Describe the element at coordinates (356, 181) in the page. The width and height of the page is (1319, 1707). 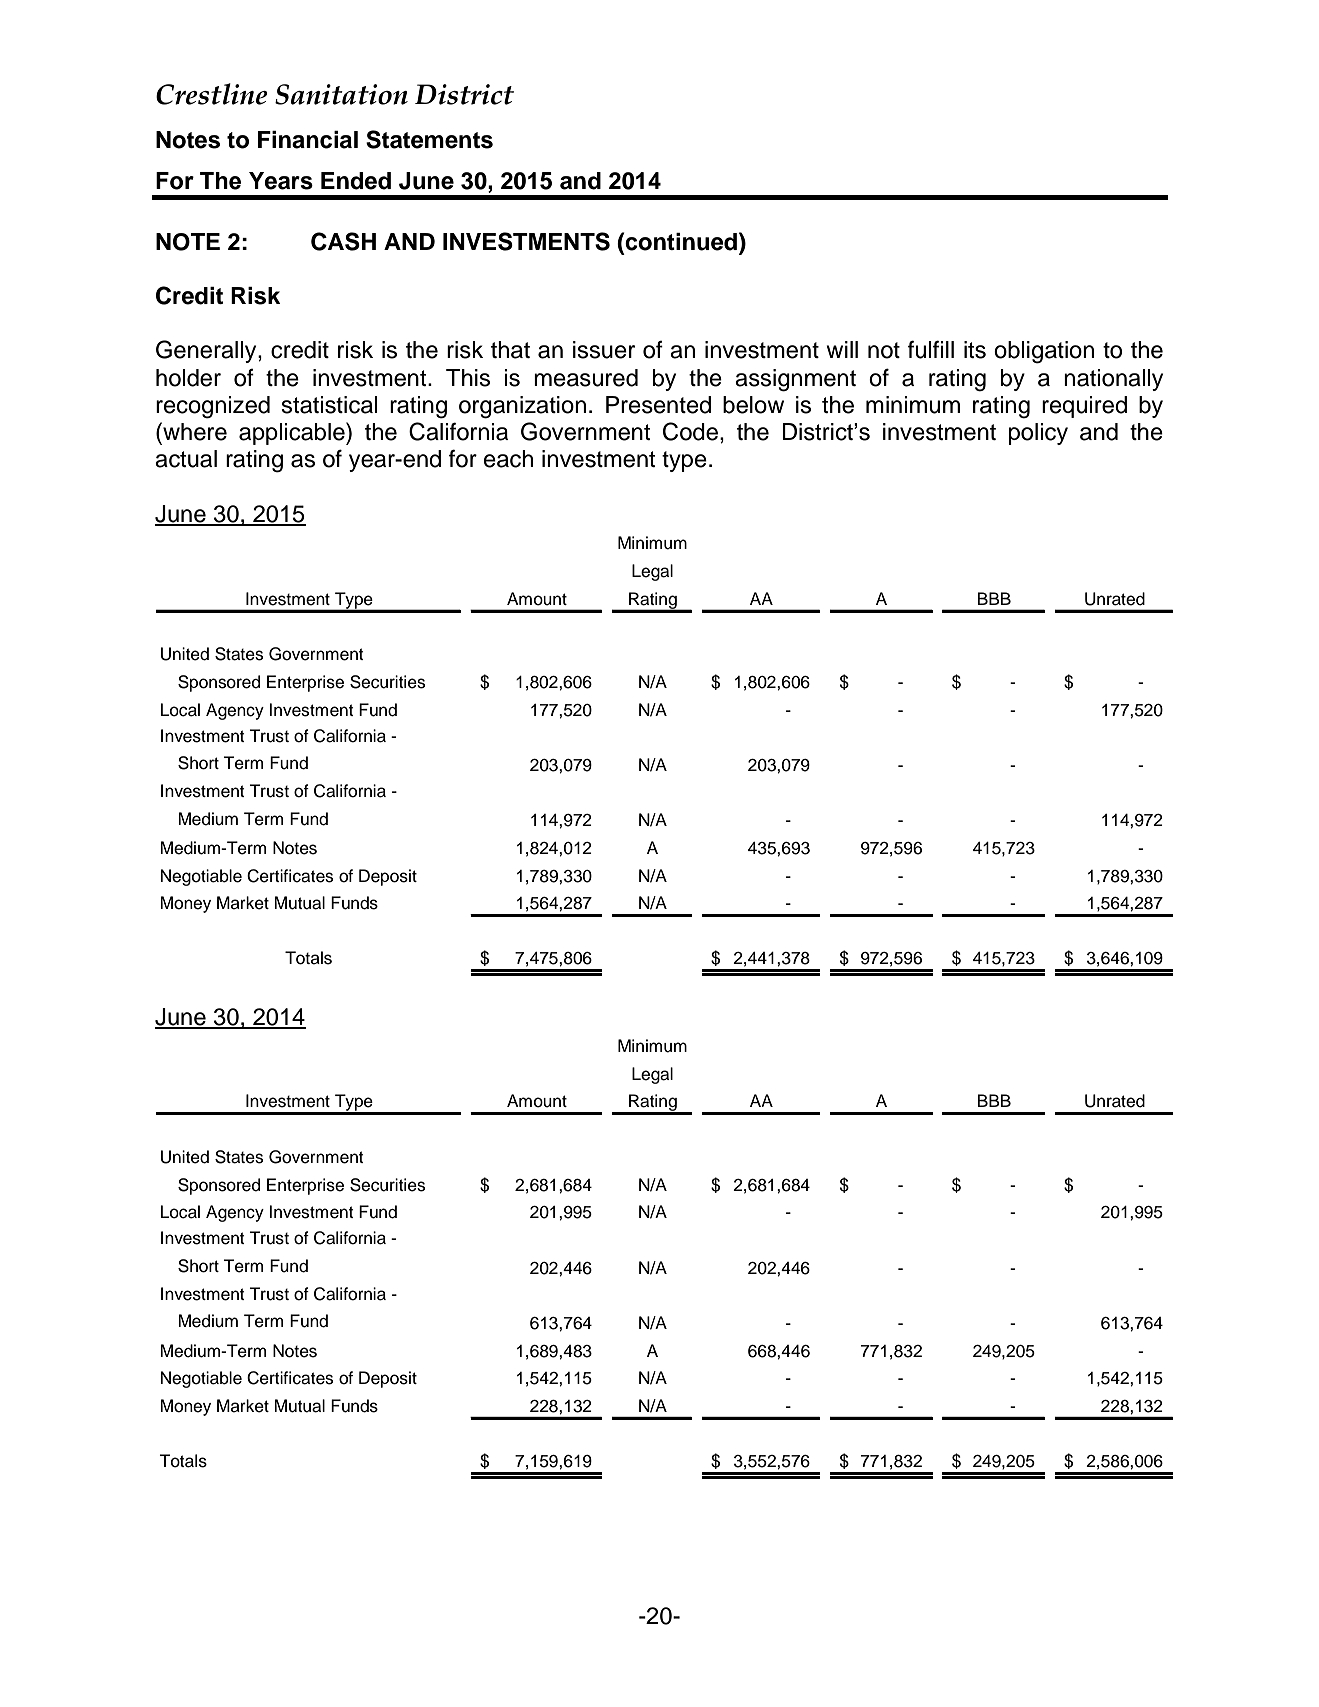
I see `Ended` at that location.
